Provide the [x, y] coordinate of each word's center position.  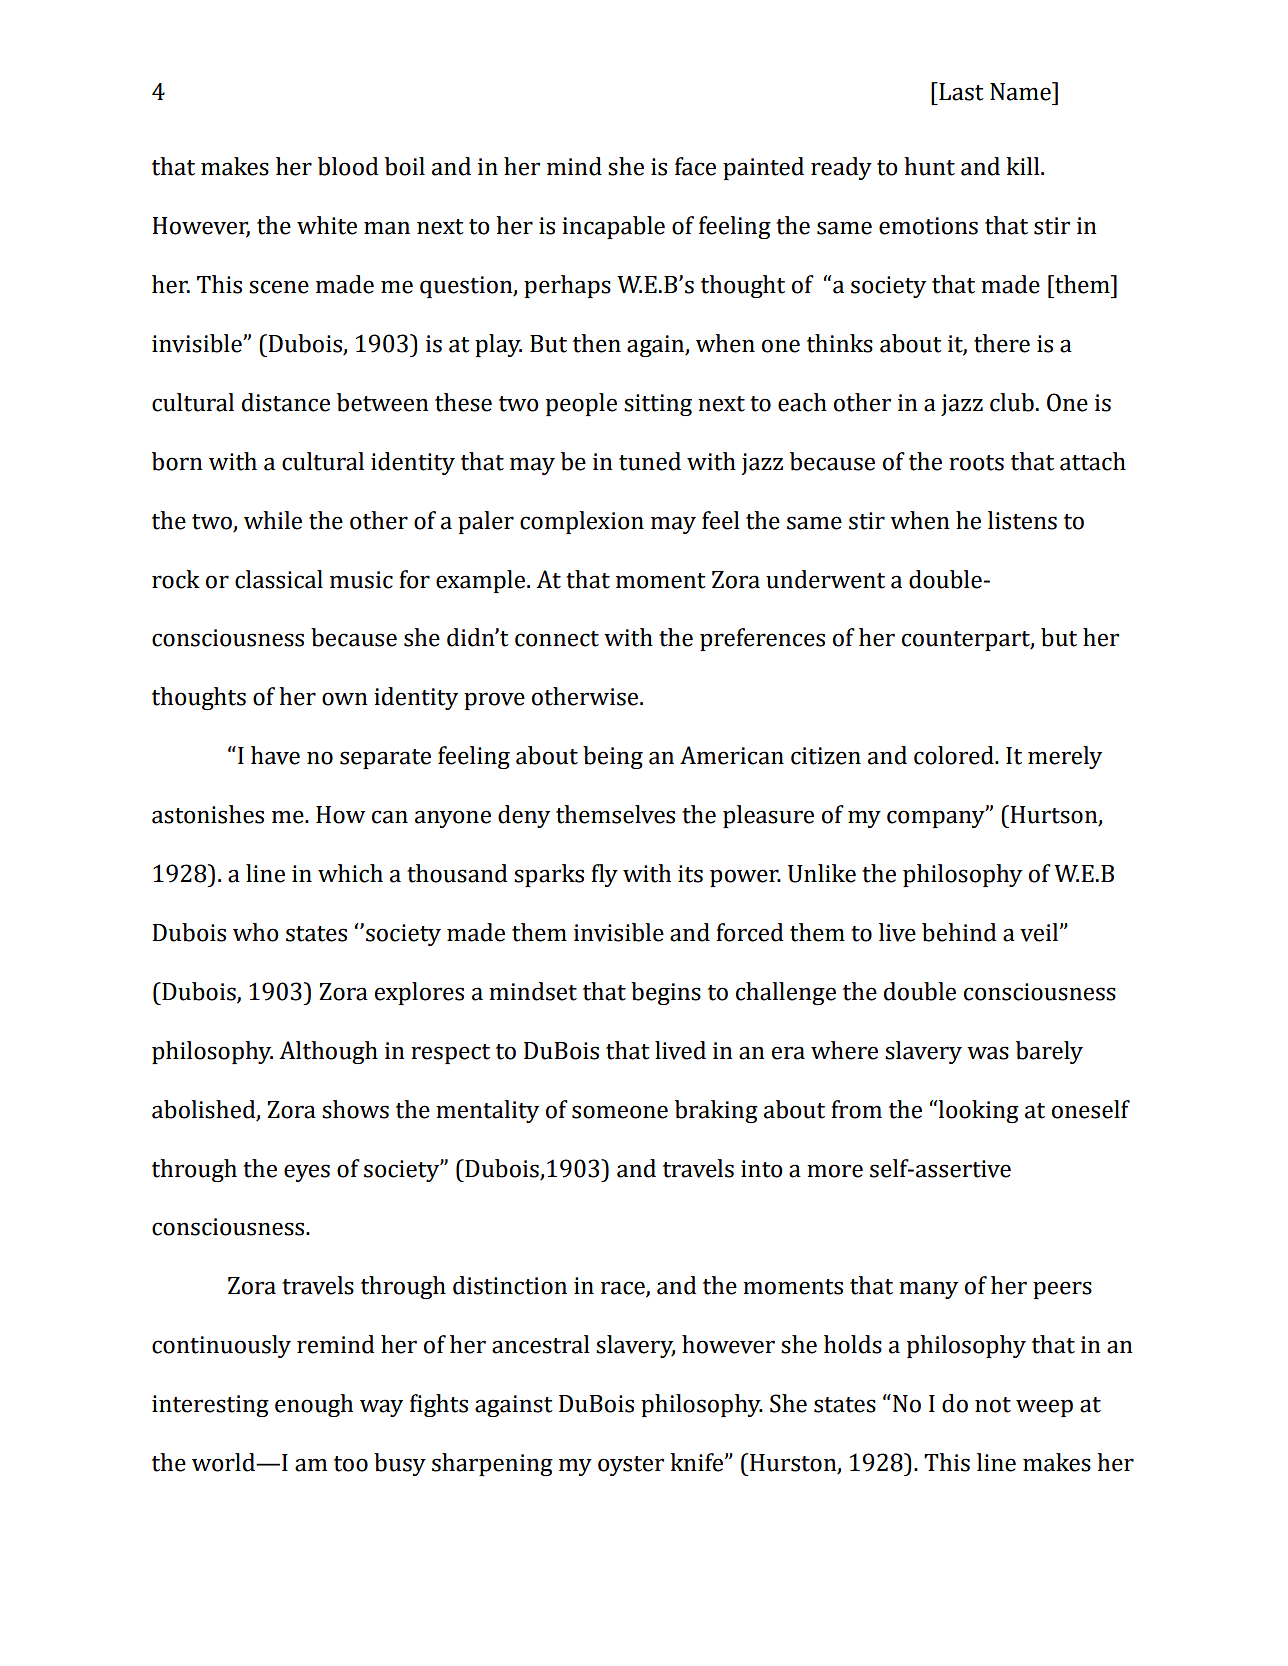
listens [1022, 520]
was [988, 1053]
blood [348, 166]
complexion [582, 522]
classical [279, 579]
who [256, 932]
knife [696, 1462]
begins [666, 993]
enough [314, 1405]
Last [960, 91]
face [695, 166]
